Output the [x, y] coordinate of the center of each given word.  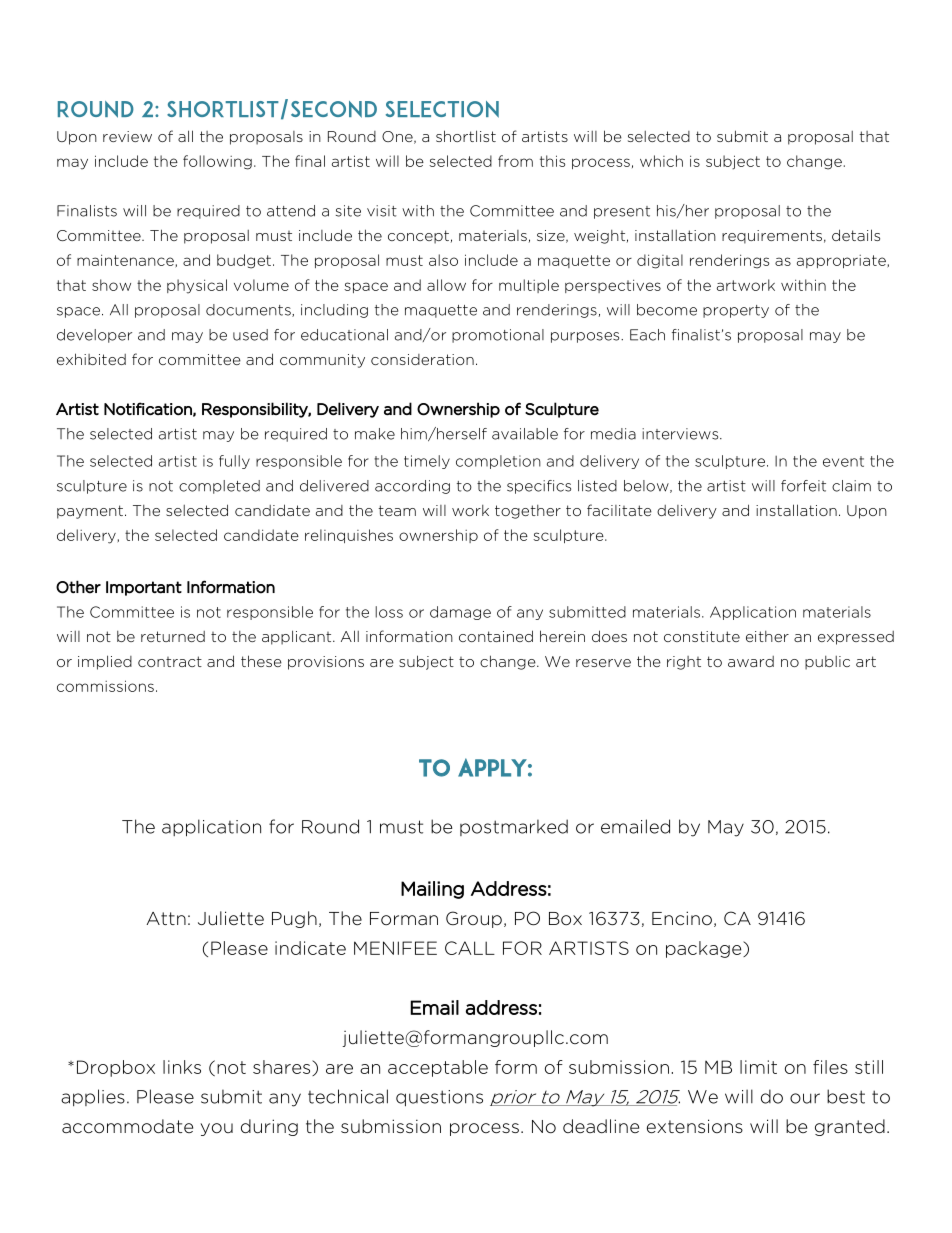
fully [234, 462]
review [127, 136]
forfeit [803, 486]
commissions [105, 686]
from [515, 161]
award [751, 661]
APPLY [492, 767]
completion [498, 462]
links [182, 1067]
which [661, 161]
